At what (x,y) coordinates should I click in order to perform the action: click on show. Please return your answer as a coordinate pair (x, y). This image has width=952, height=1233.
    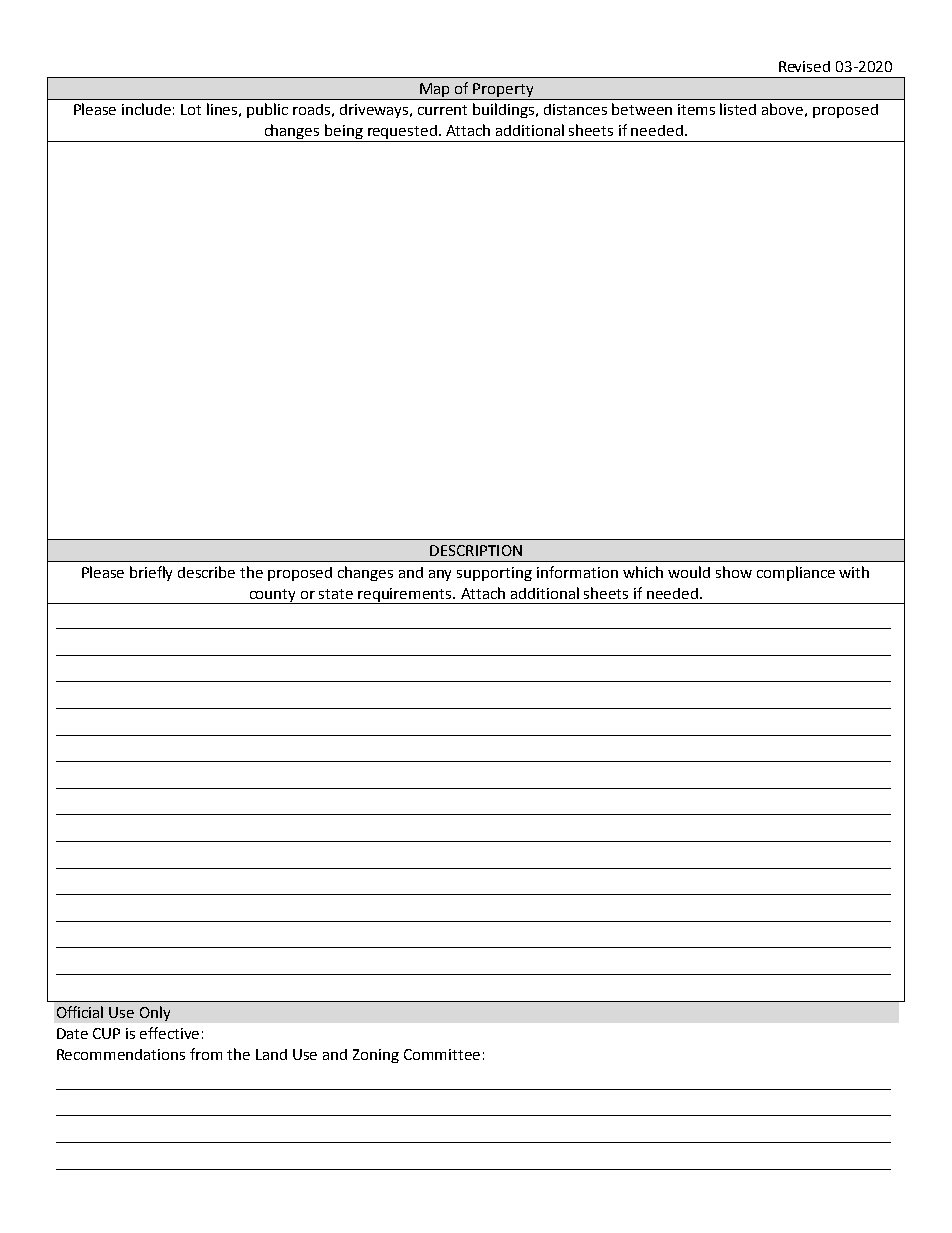
    Looking at the image, I should click on (734, 572).
